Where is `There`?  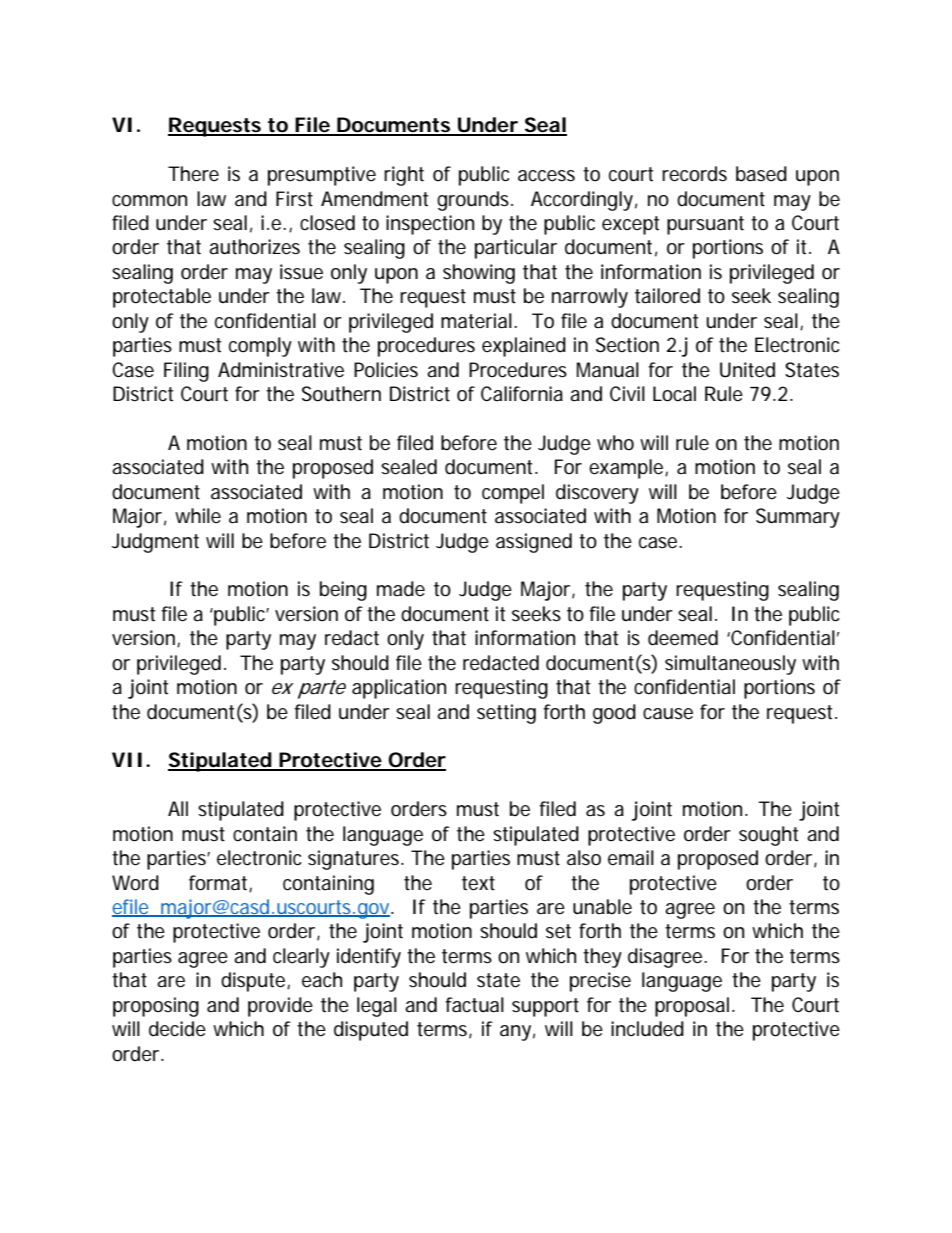
There is located at coordinates (193, 174).
